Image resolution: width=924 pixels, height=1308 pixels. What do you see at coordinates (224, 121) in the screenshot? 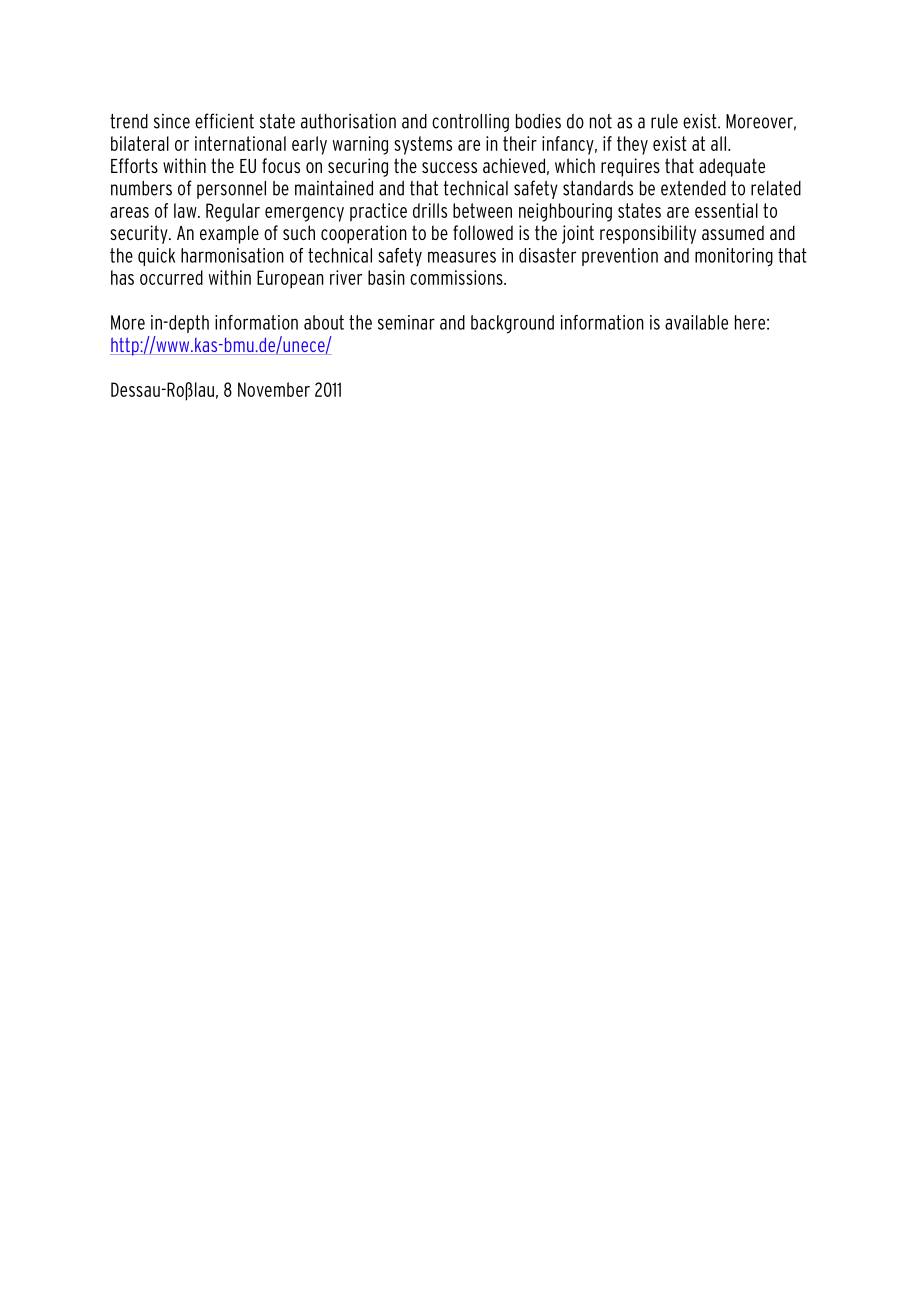
I see `efficient` at bounding box center [224, 121].
